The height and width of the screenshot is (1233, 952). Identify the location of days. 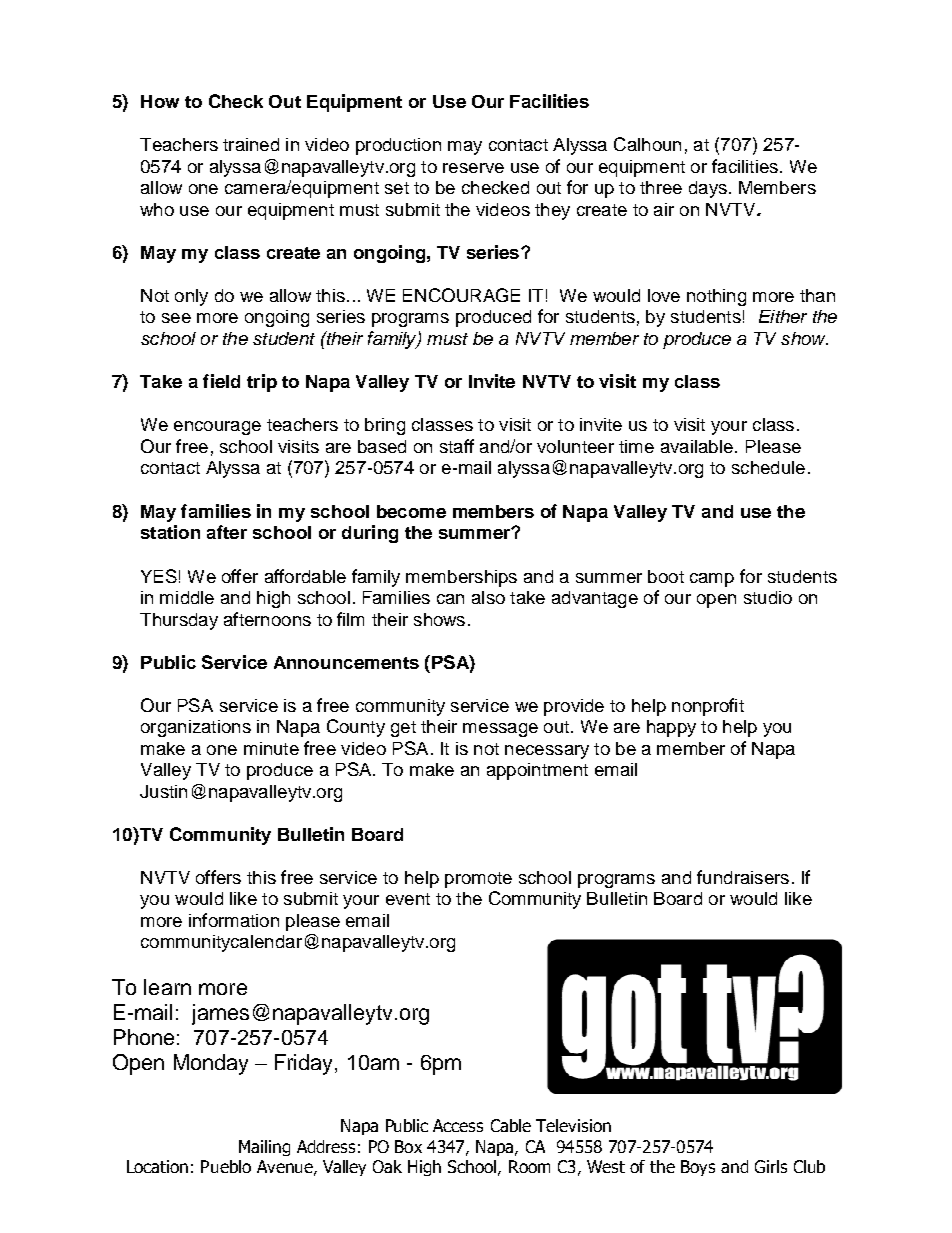
(708, 189).
